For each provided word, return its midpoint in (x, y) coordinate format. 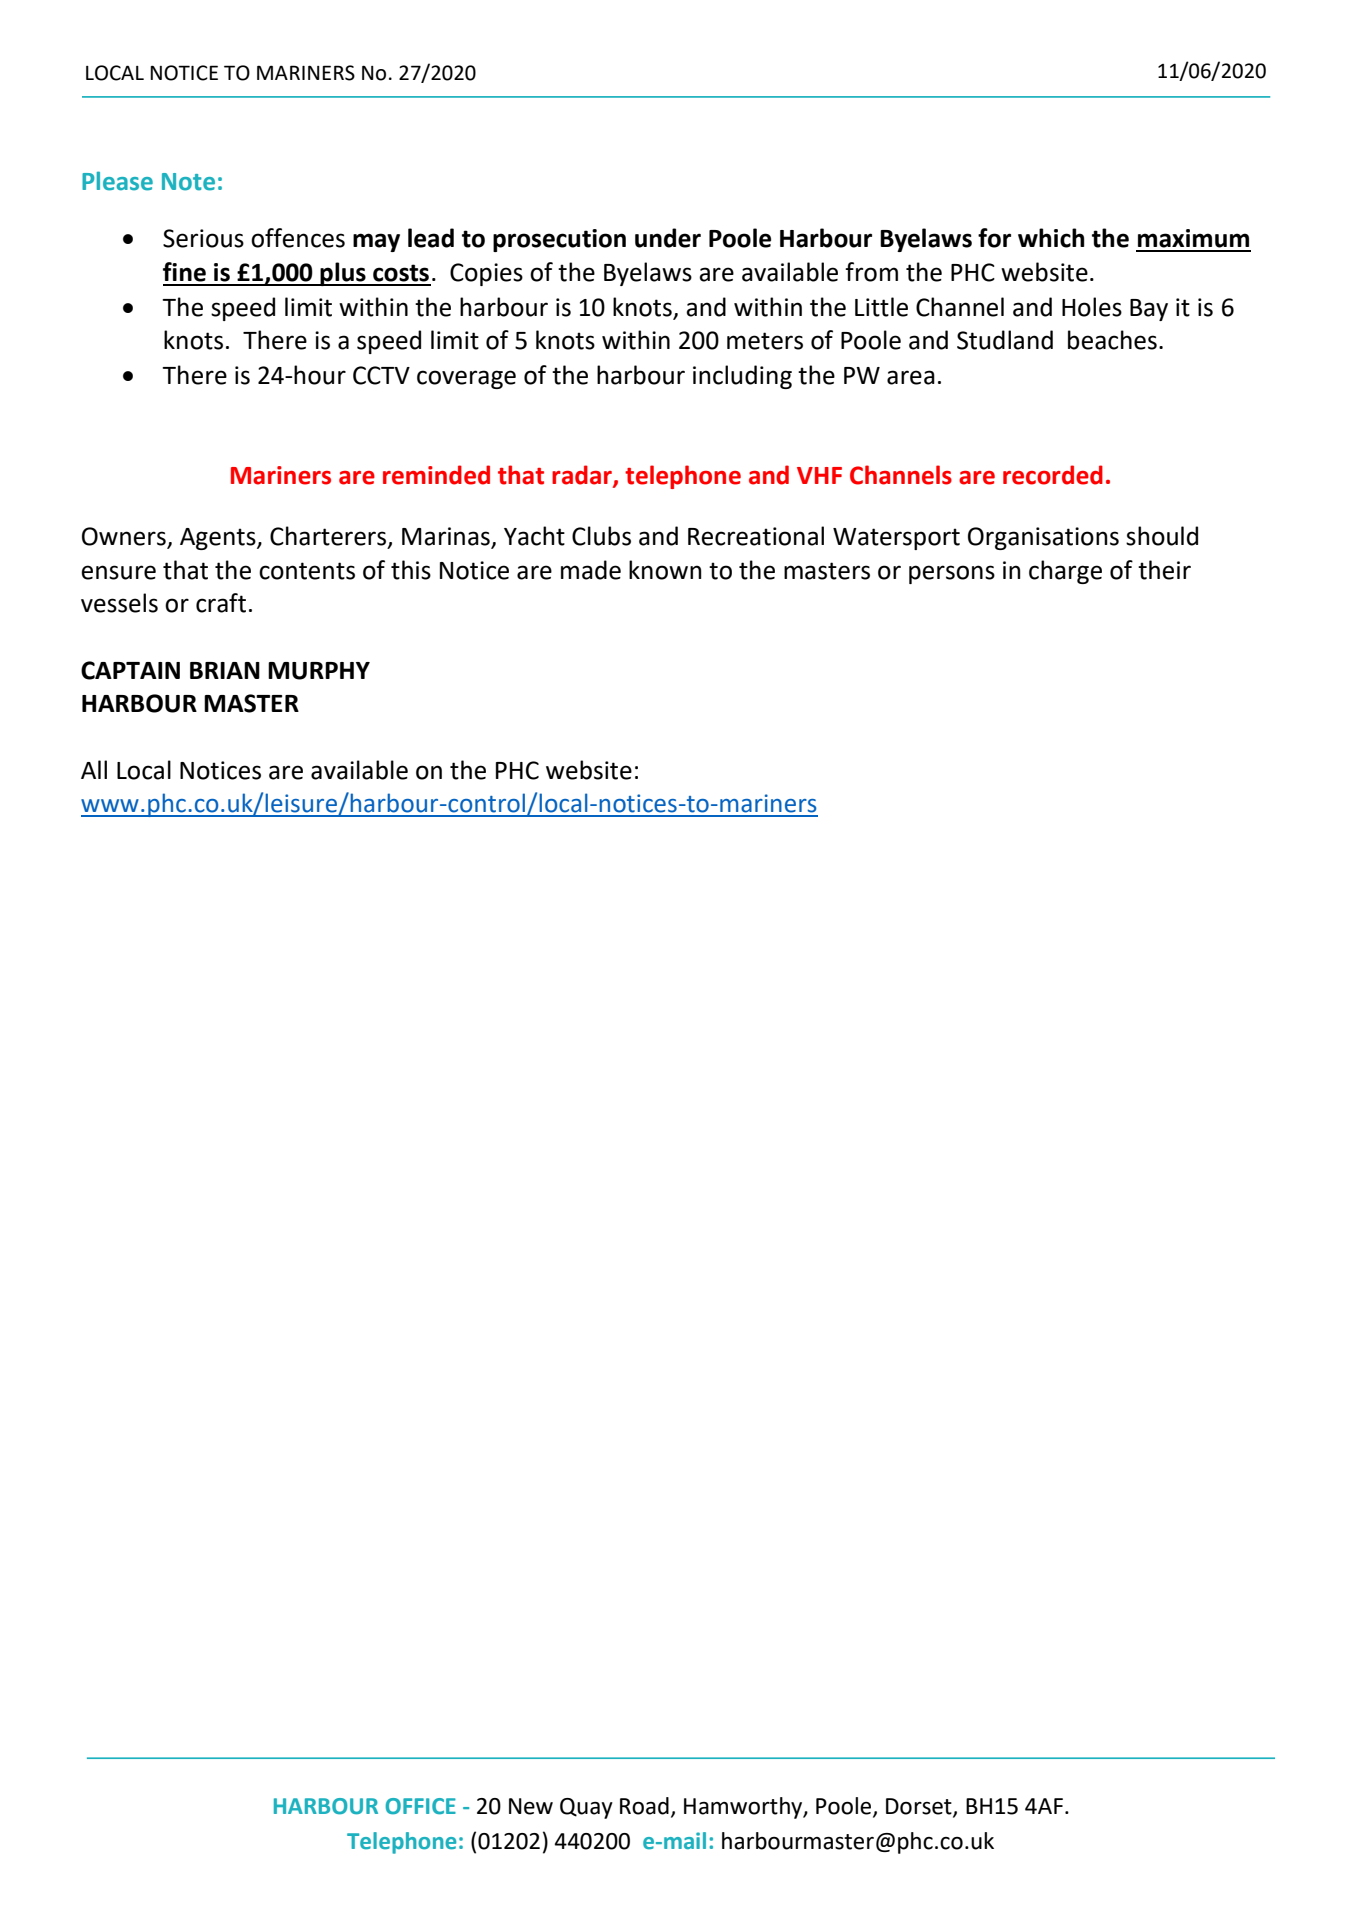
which (1051, 238)
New (531, 1806)
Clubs (601, 536)
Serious (203, 238)
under (668, 238)
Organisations (1043, 538)
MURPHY (319, 671)
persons (952, 574)
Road (644, 1806)
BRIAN (225, 670)
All (94, 769)
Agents (219, 539)
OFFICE (421, 1806)
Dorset (920, 1807)
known (665, 570)
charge (1065, 572)
